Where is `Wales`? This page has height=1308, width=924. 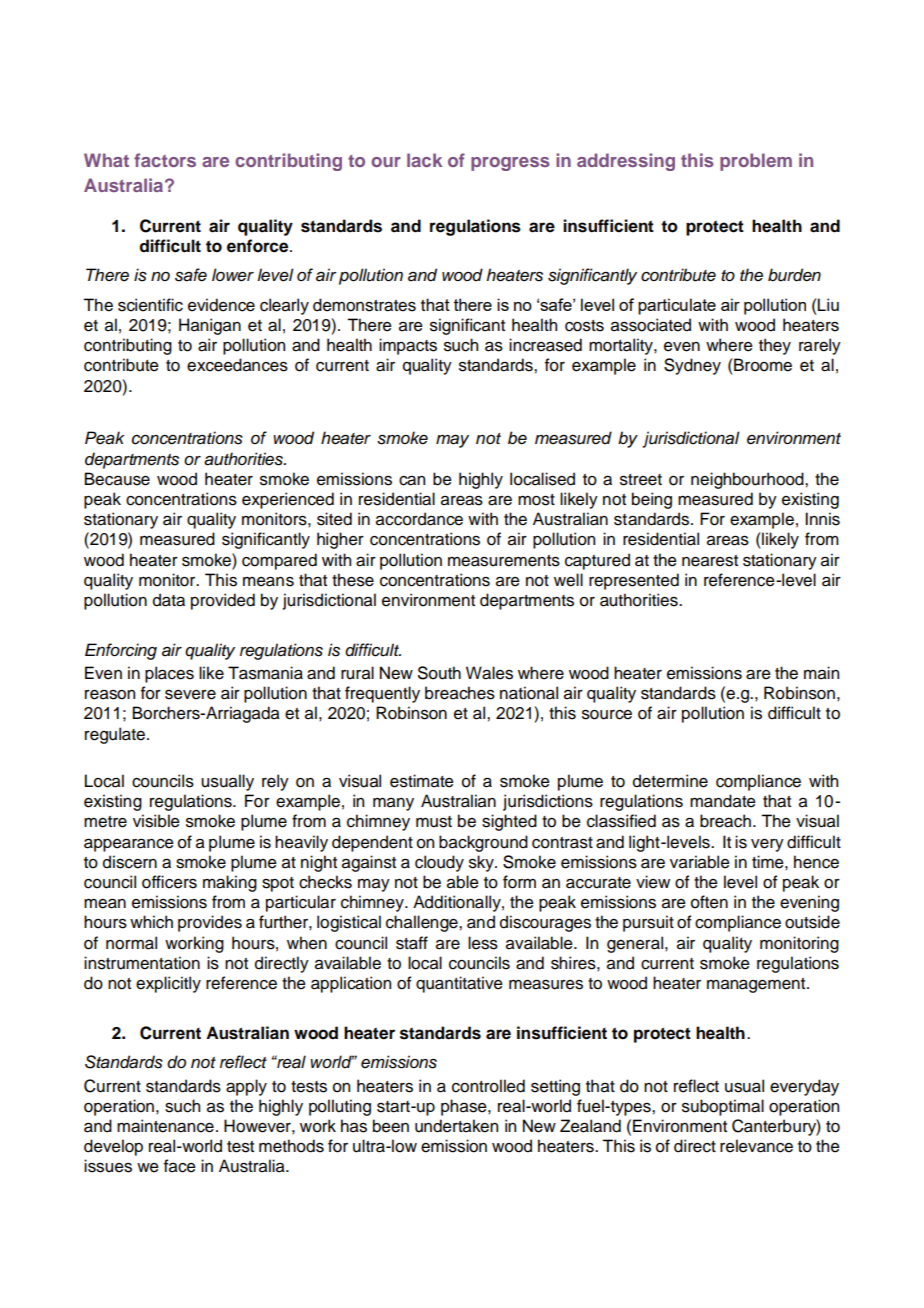 Wales is located at coordinates (489, 673).
